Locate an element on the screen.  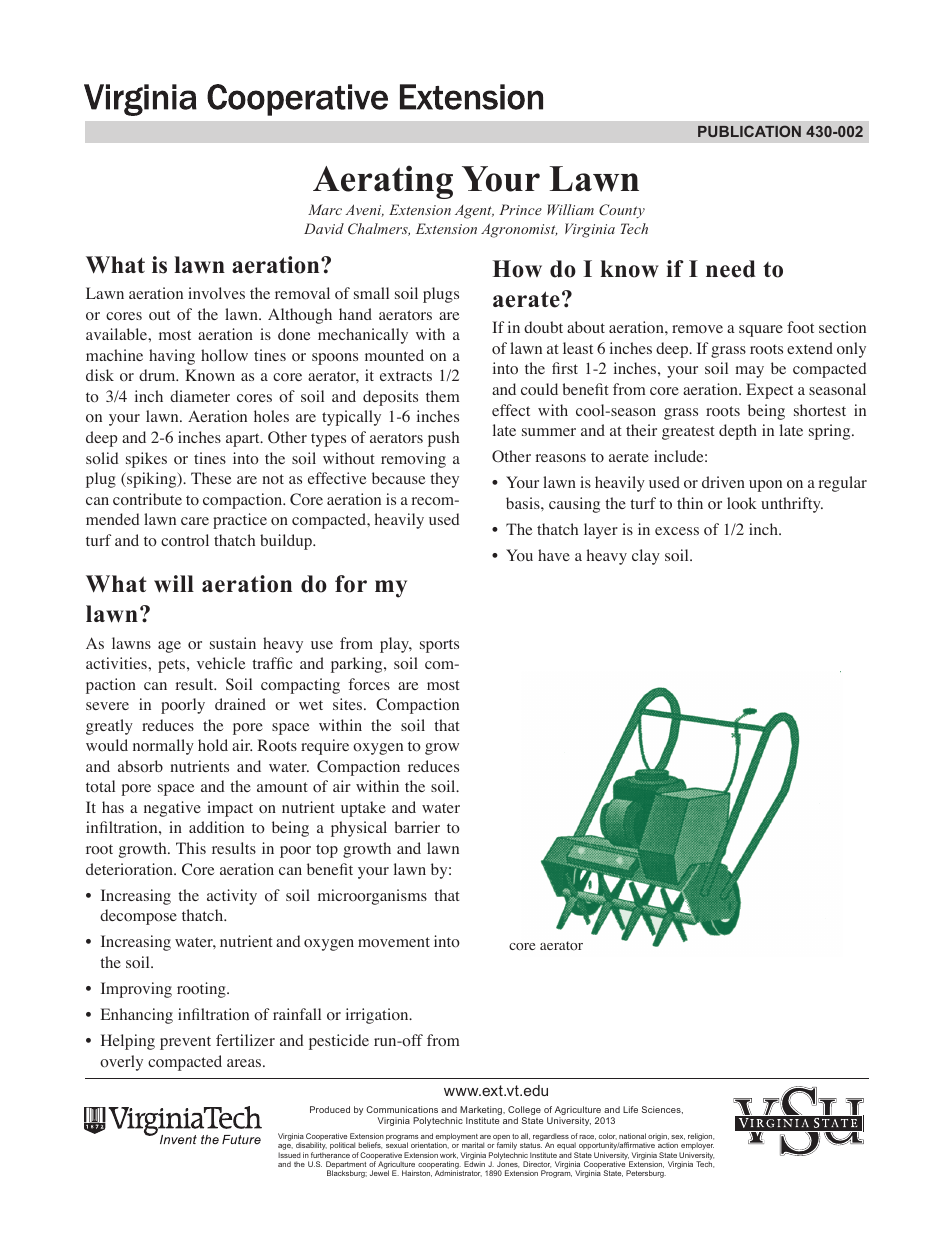
pets is located at coordinates (173, 666).
